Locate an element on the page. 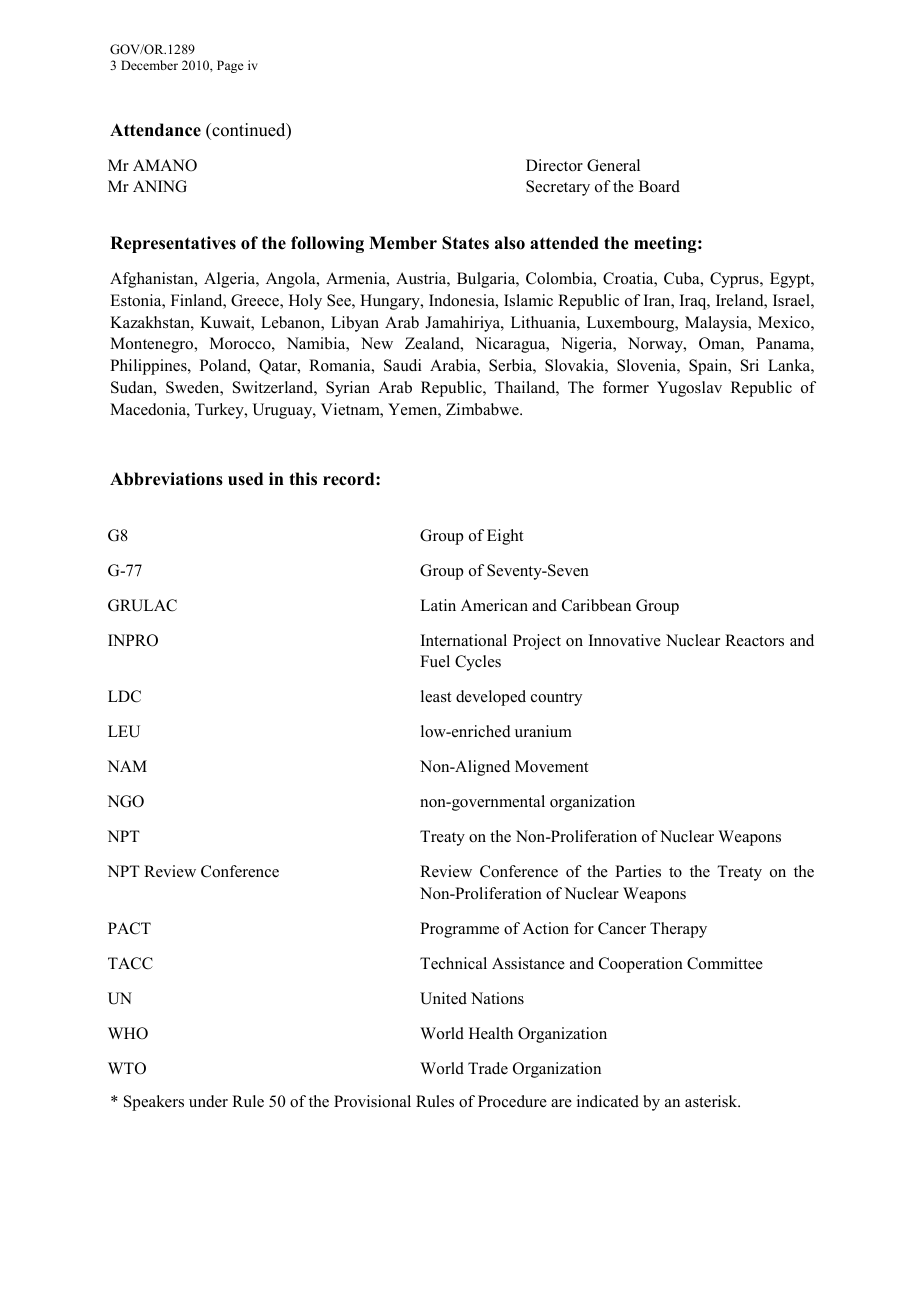 This document has width=924, height=1308. Saudi is located at coordinates (402, 365).
